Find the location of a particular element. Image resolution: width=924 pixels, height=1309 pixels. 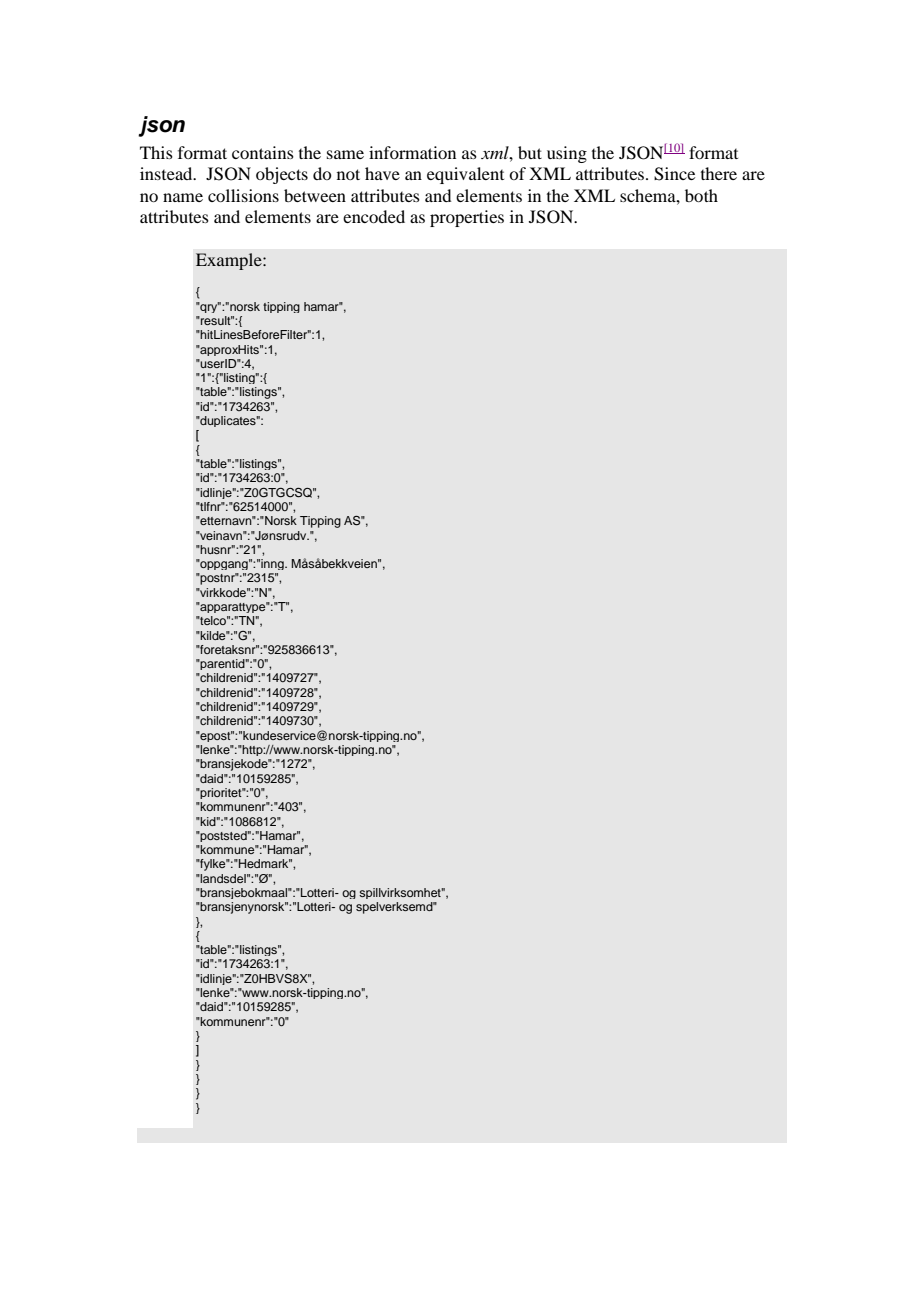

properties is located at coordinates (467, 218).
